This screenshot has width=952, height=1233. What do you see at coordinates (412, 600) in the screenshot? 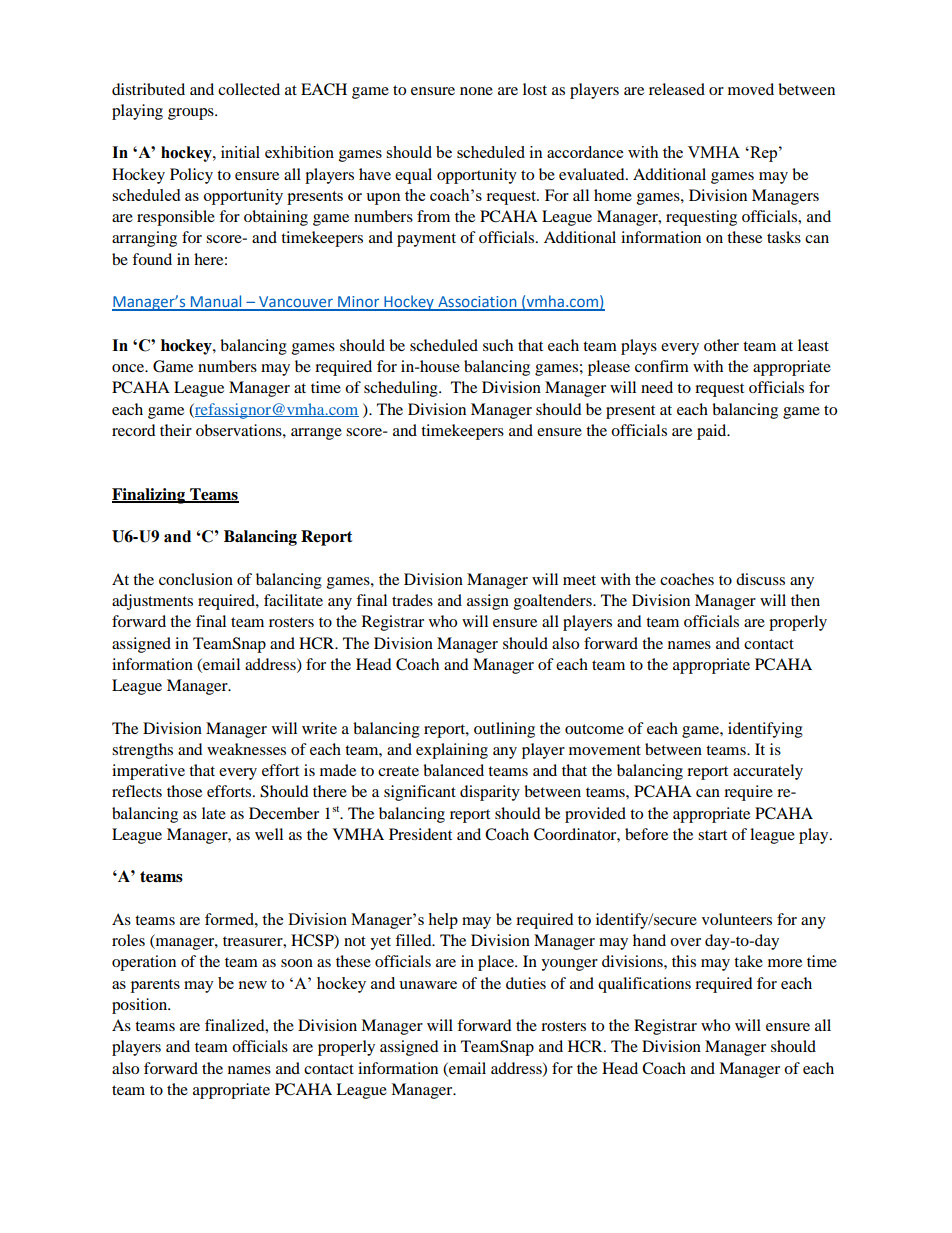
I see `trades` at bounding box center [412, 600].
